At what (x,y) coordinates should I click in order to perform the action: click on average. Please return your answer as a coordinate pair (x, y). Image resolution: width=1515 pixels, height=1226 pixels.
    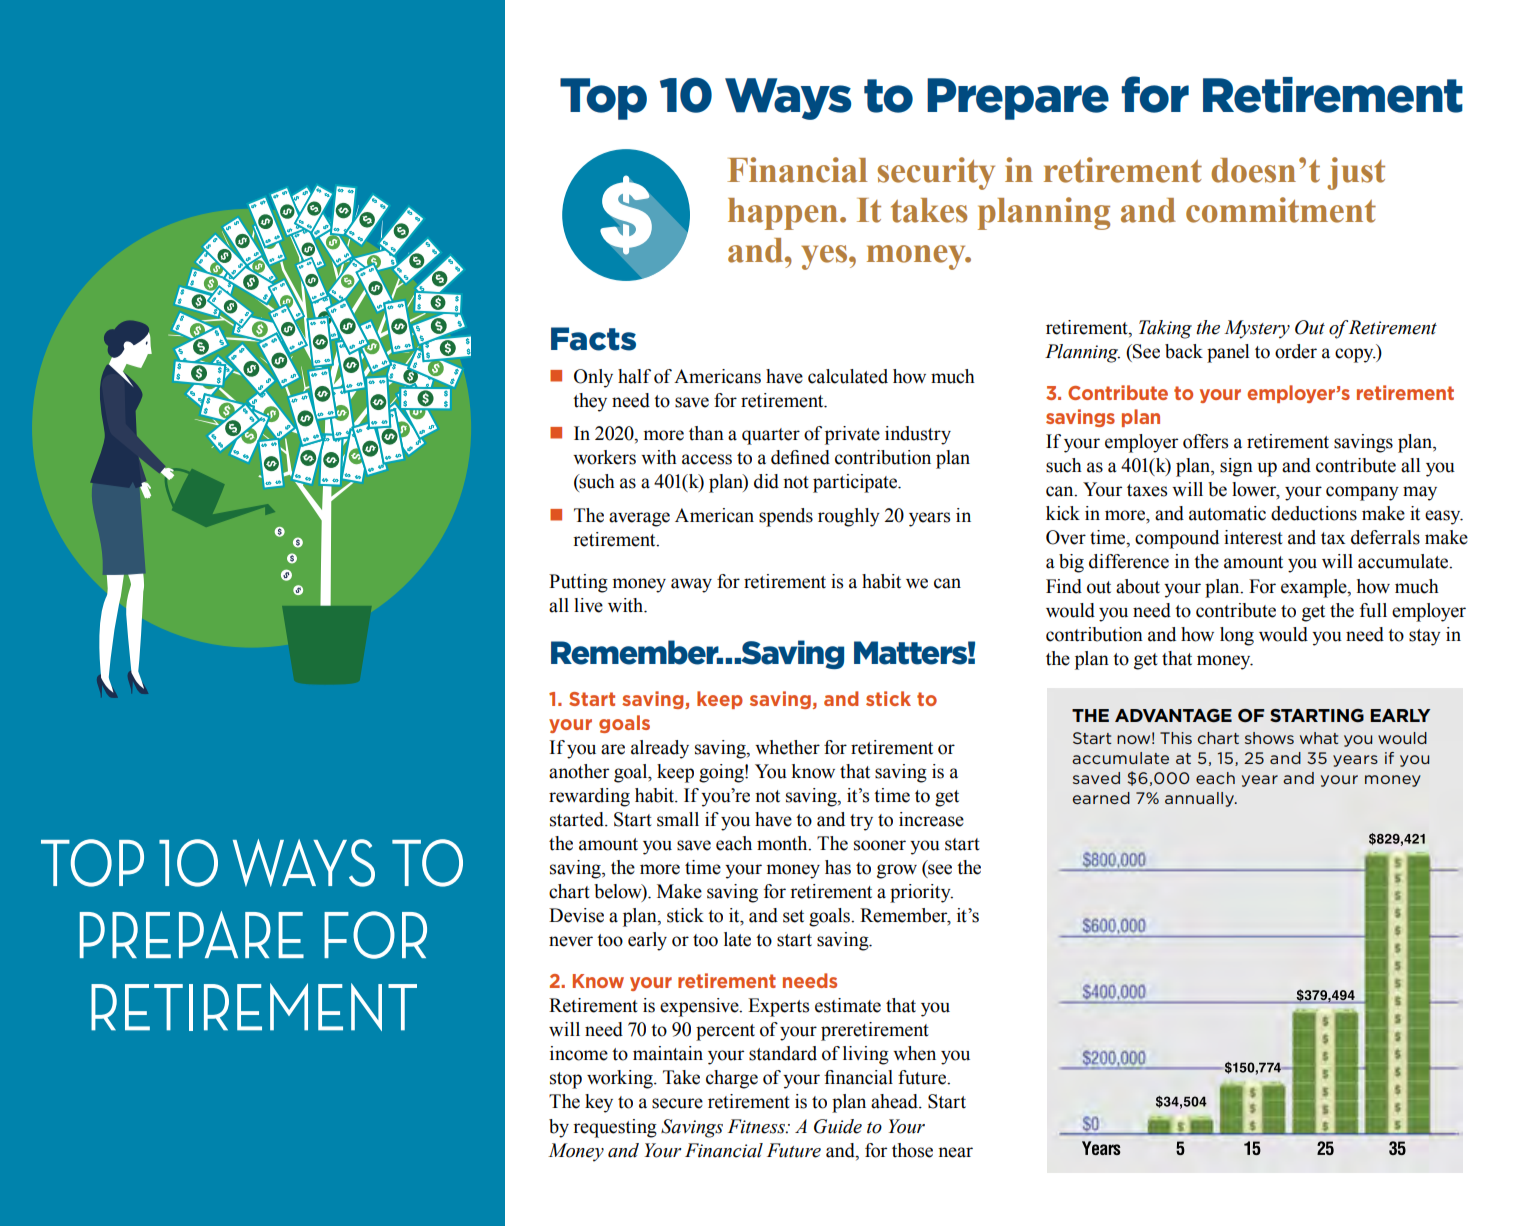
    Looking at the image, I should click on (639, 519).
